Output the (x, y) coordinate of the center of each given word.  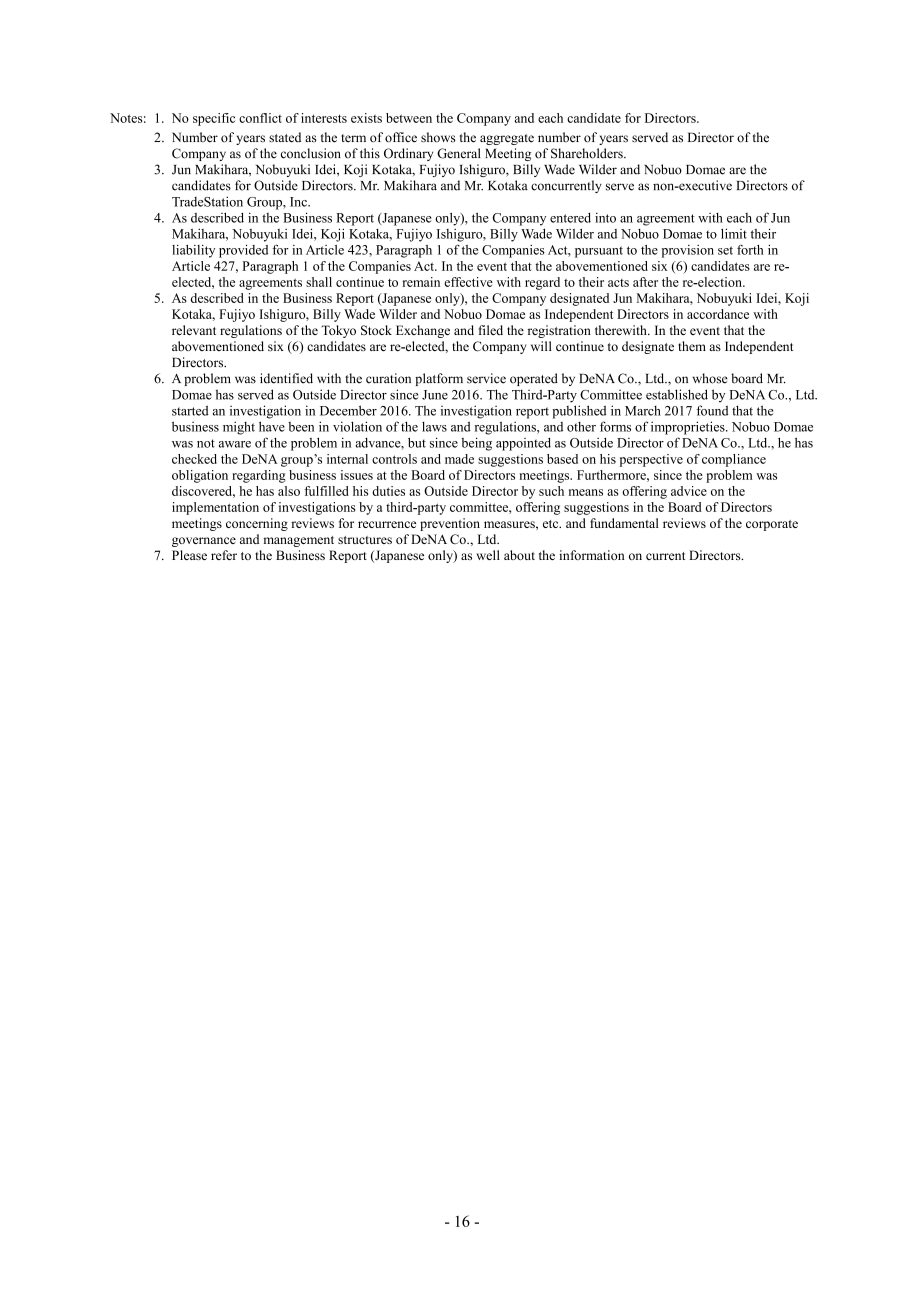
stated (285, 137)
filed (491, 330)
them (692, 346)
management (298, 541)
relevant (194, 330)
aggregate (507, 139)
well (488, 555)
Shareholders (588, 153)
